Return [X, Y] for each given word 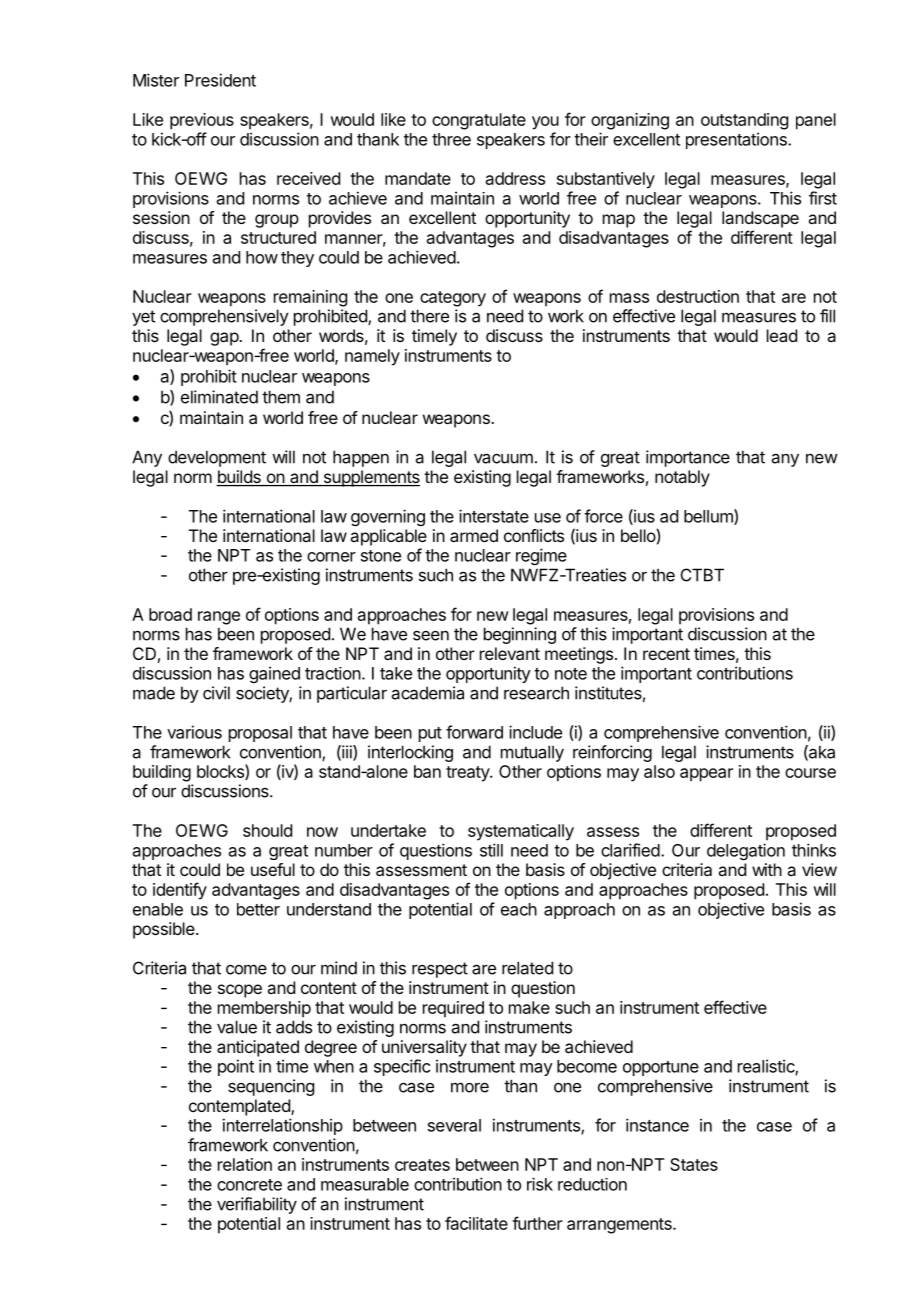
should [267, 830]
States [694, 1164]
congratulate [479, 121]
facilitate [476, 1223]
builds [239, 478]
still [491, 850]
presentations [737, 140]
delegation [746, 851]
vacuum [503, 458]
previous [202, 121]
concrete [249, 1185]
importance [688, 458]
